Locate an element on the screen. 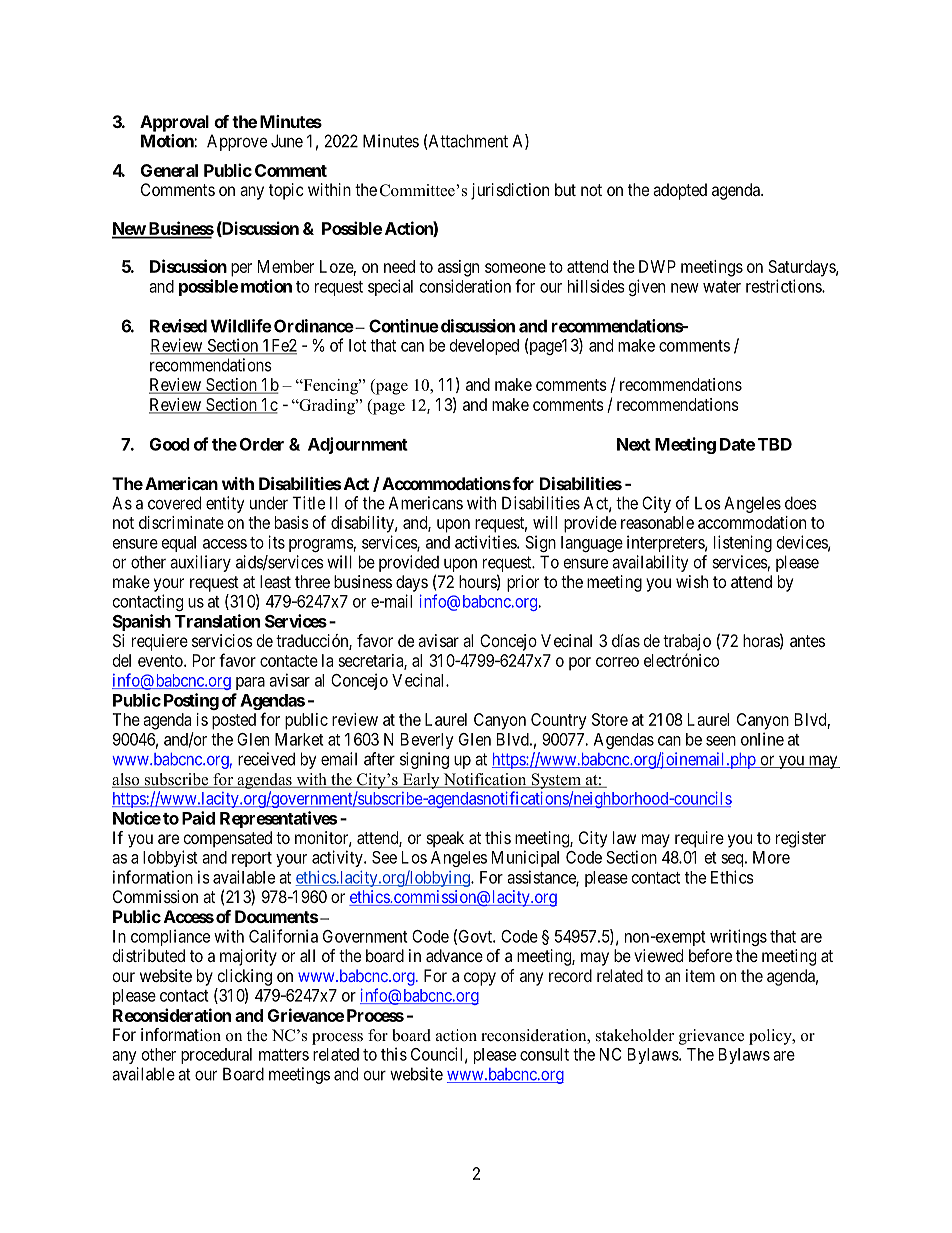 The height and width of the screenshot is (1233, 952). procedural is located at coordinates (216, 1056).
